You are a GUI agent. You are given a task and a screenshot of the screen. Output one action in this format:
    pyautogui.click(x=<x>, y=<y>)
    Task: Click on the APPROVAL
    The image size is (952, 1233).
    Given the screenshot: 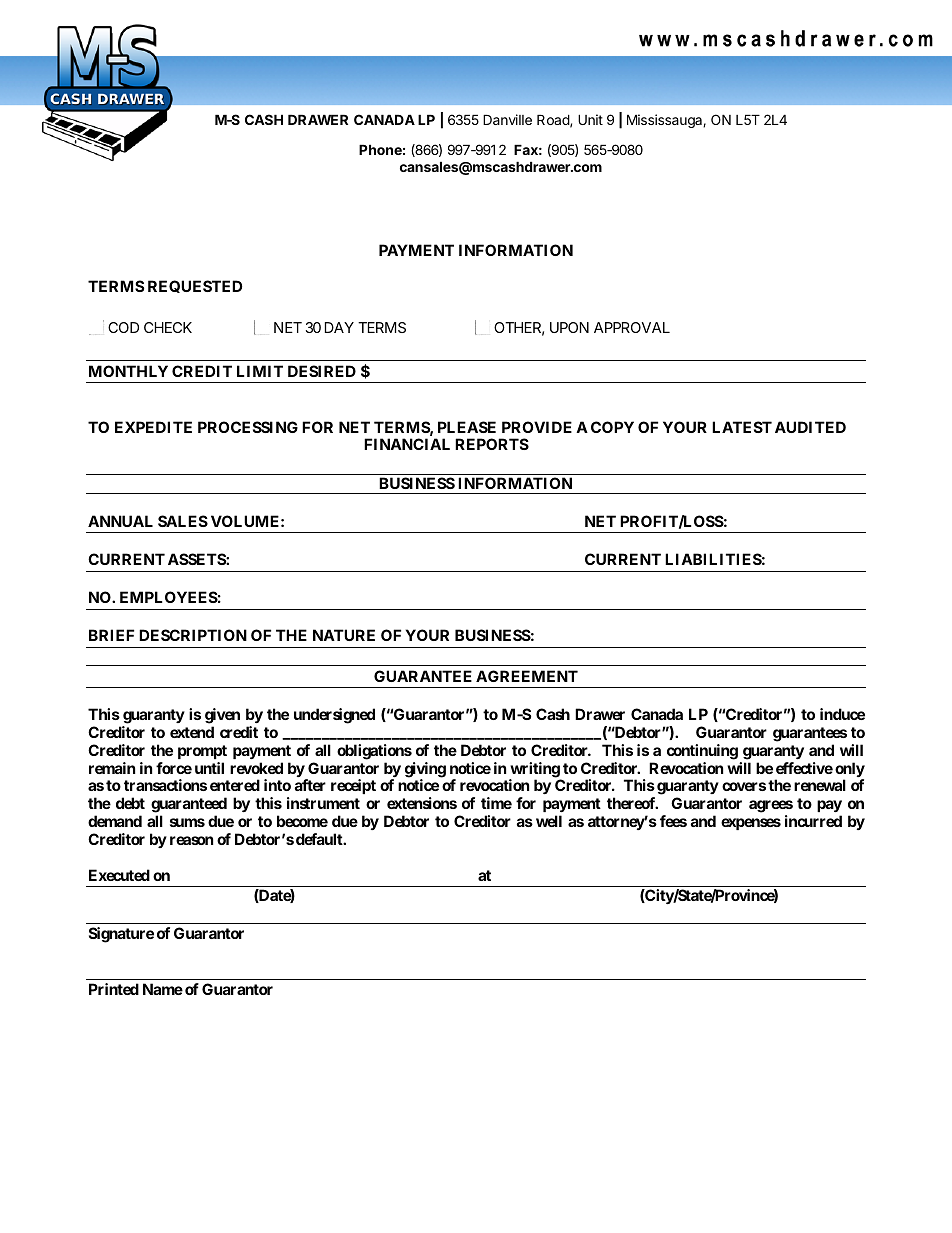 What is the action you would take?
    pyautogui.click(x=632, y=327)
